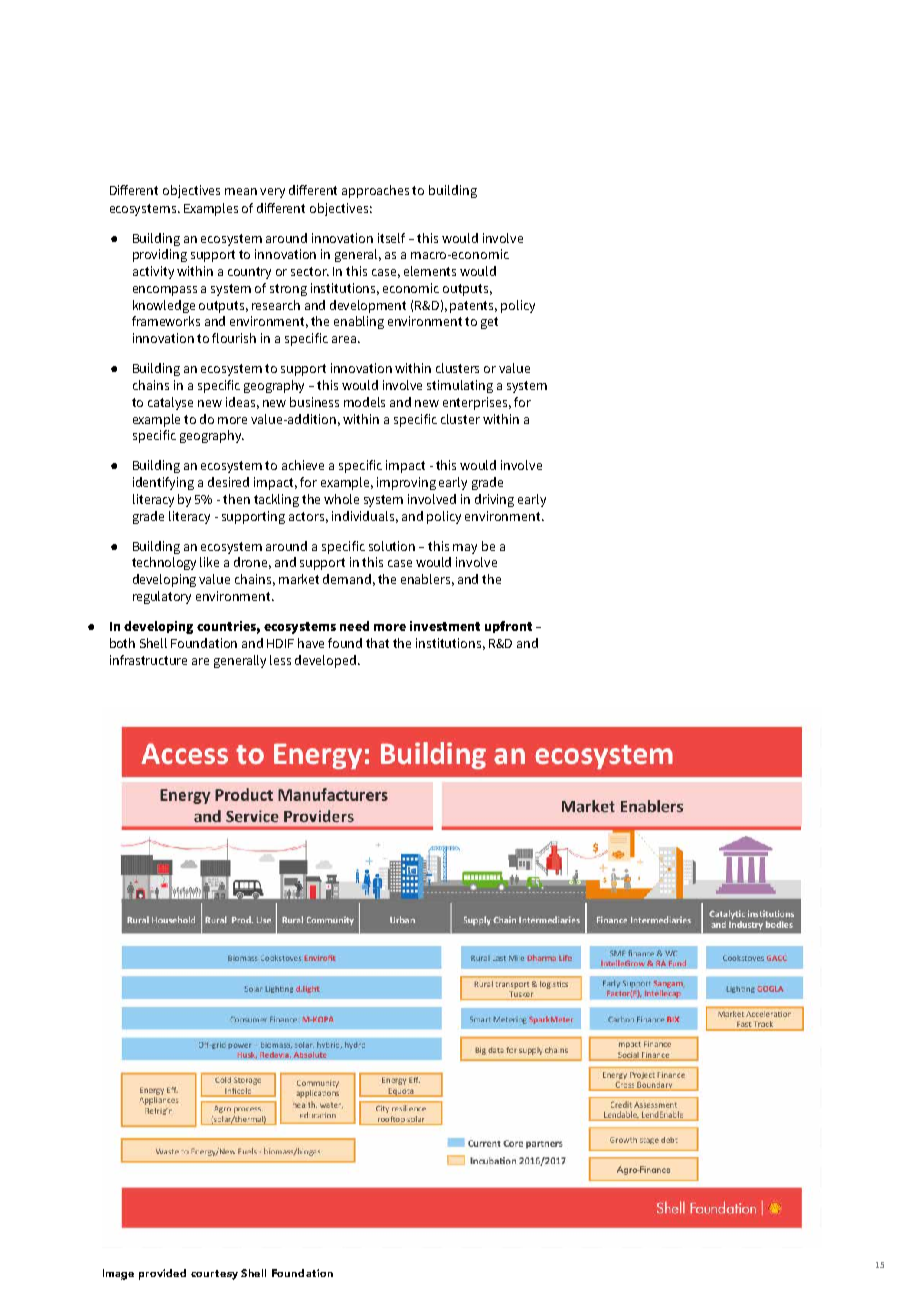 The width and height of the screenshot is (924, 1308). I want to click on investment, so click(445, 626).
